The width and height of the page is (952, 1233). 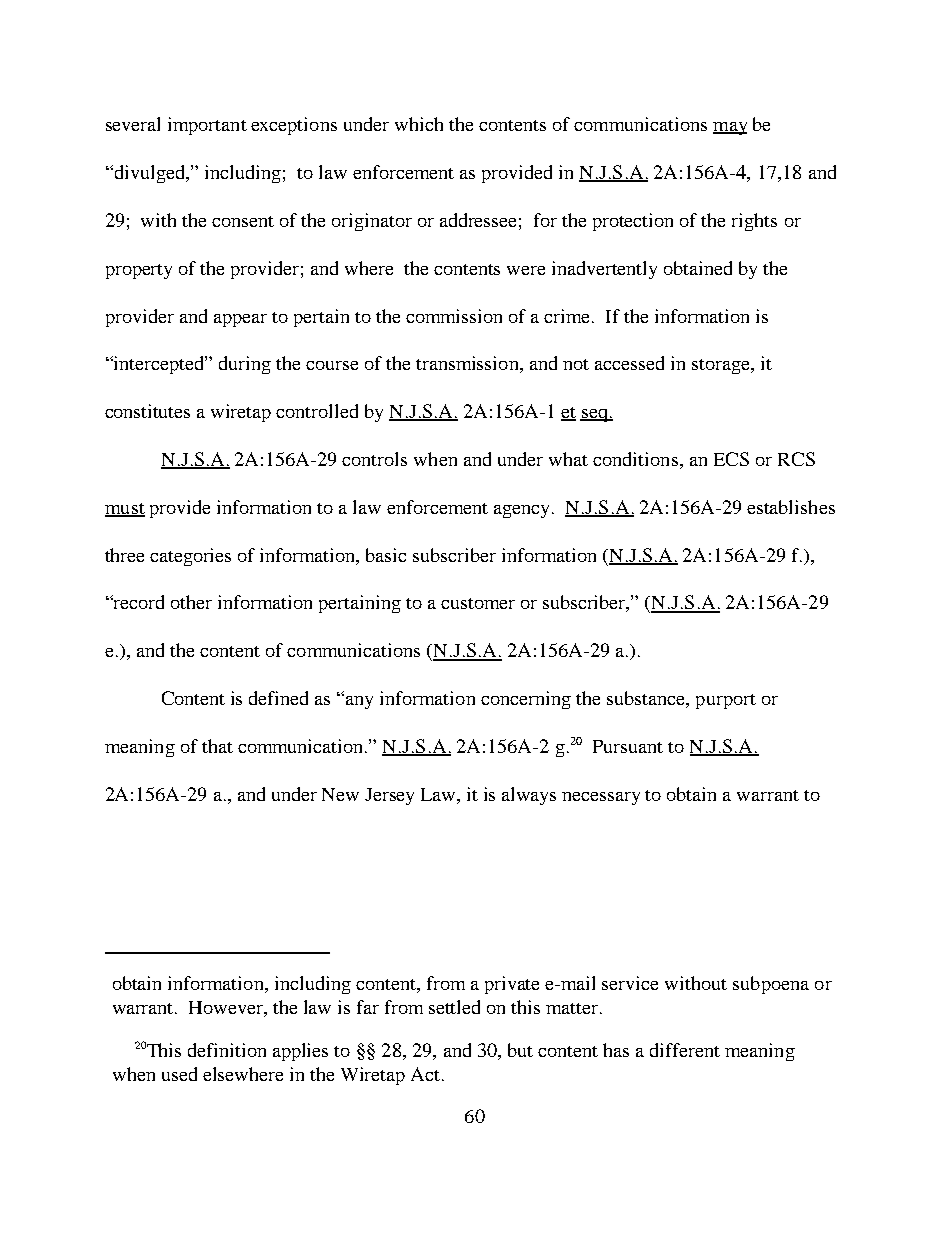 I want to click on may, so click(x=730, y=128).
